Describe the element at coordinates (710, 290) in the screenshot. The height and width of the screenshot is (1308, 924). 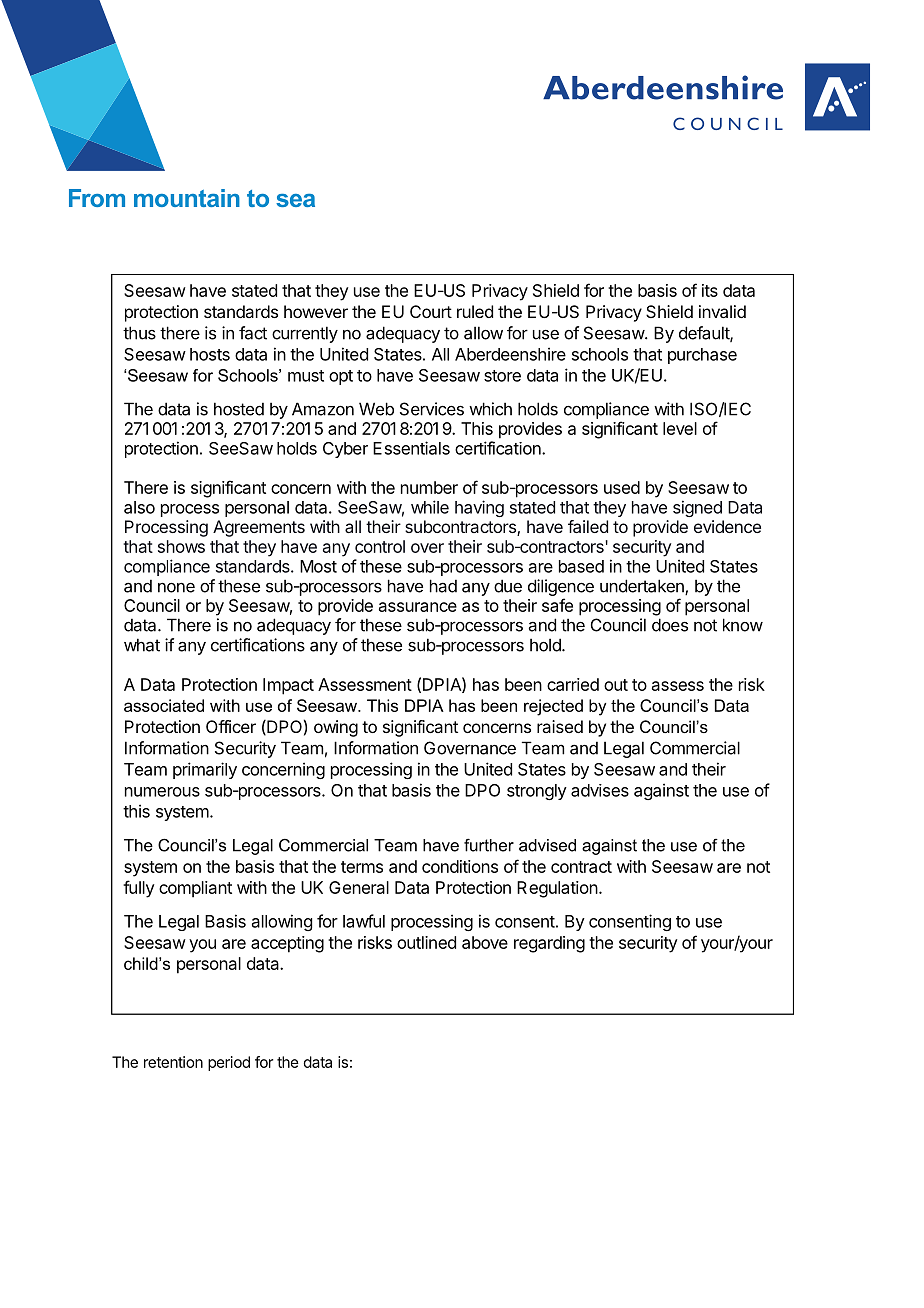
I see `its` at that location.
